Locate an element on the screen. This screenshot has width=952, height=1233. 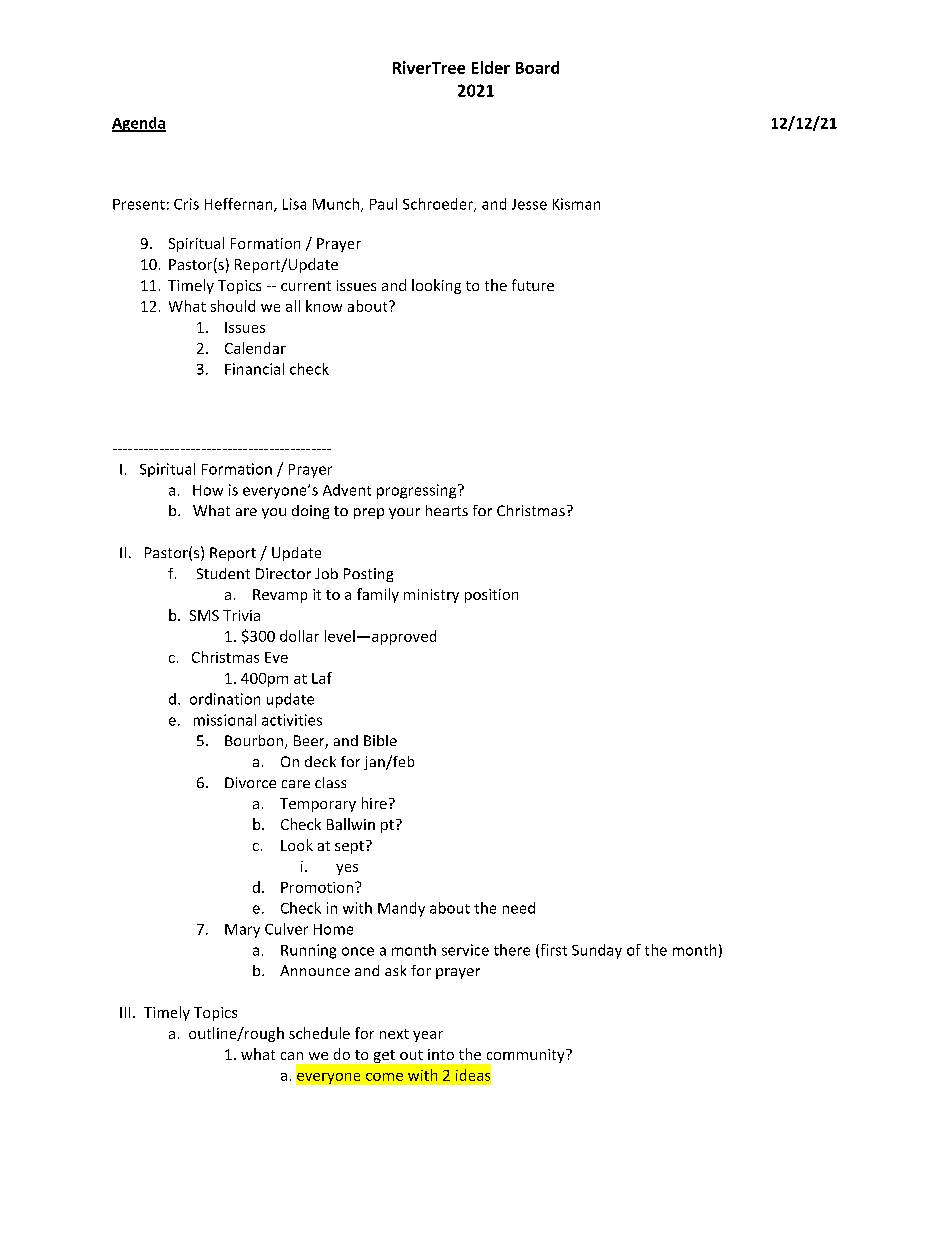
Posting is located at coordinates (368, 575).
